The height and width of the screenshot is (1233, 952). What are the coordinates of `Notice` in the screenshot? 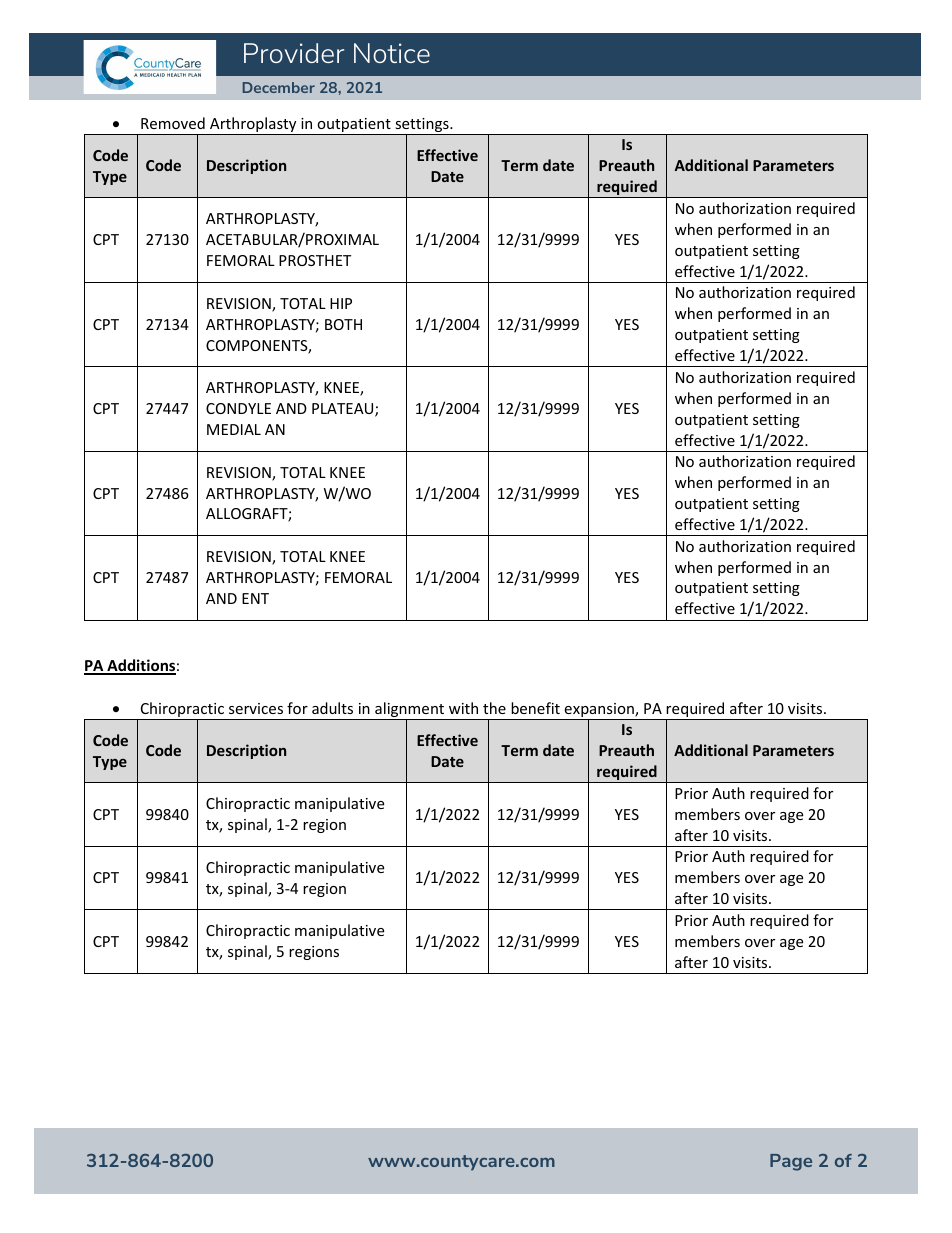 It's located at (392, 53).
